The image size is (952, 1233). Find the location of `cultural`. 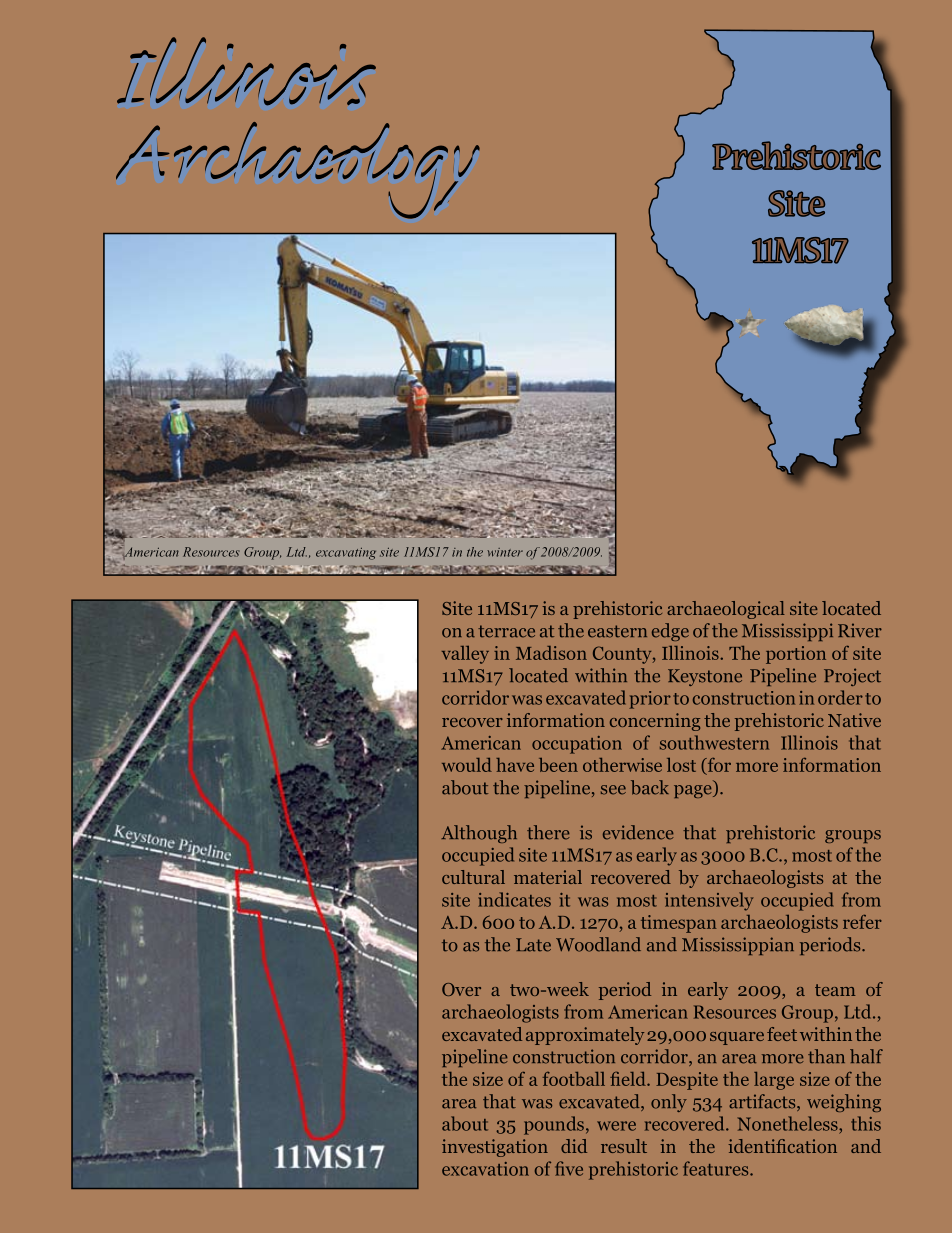

cultural is located at coordinates (473, 877).
